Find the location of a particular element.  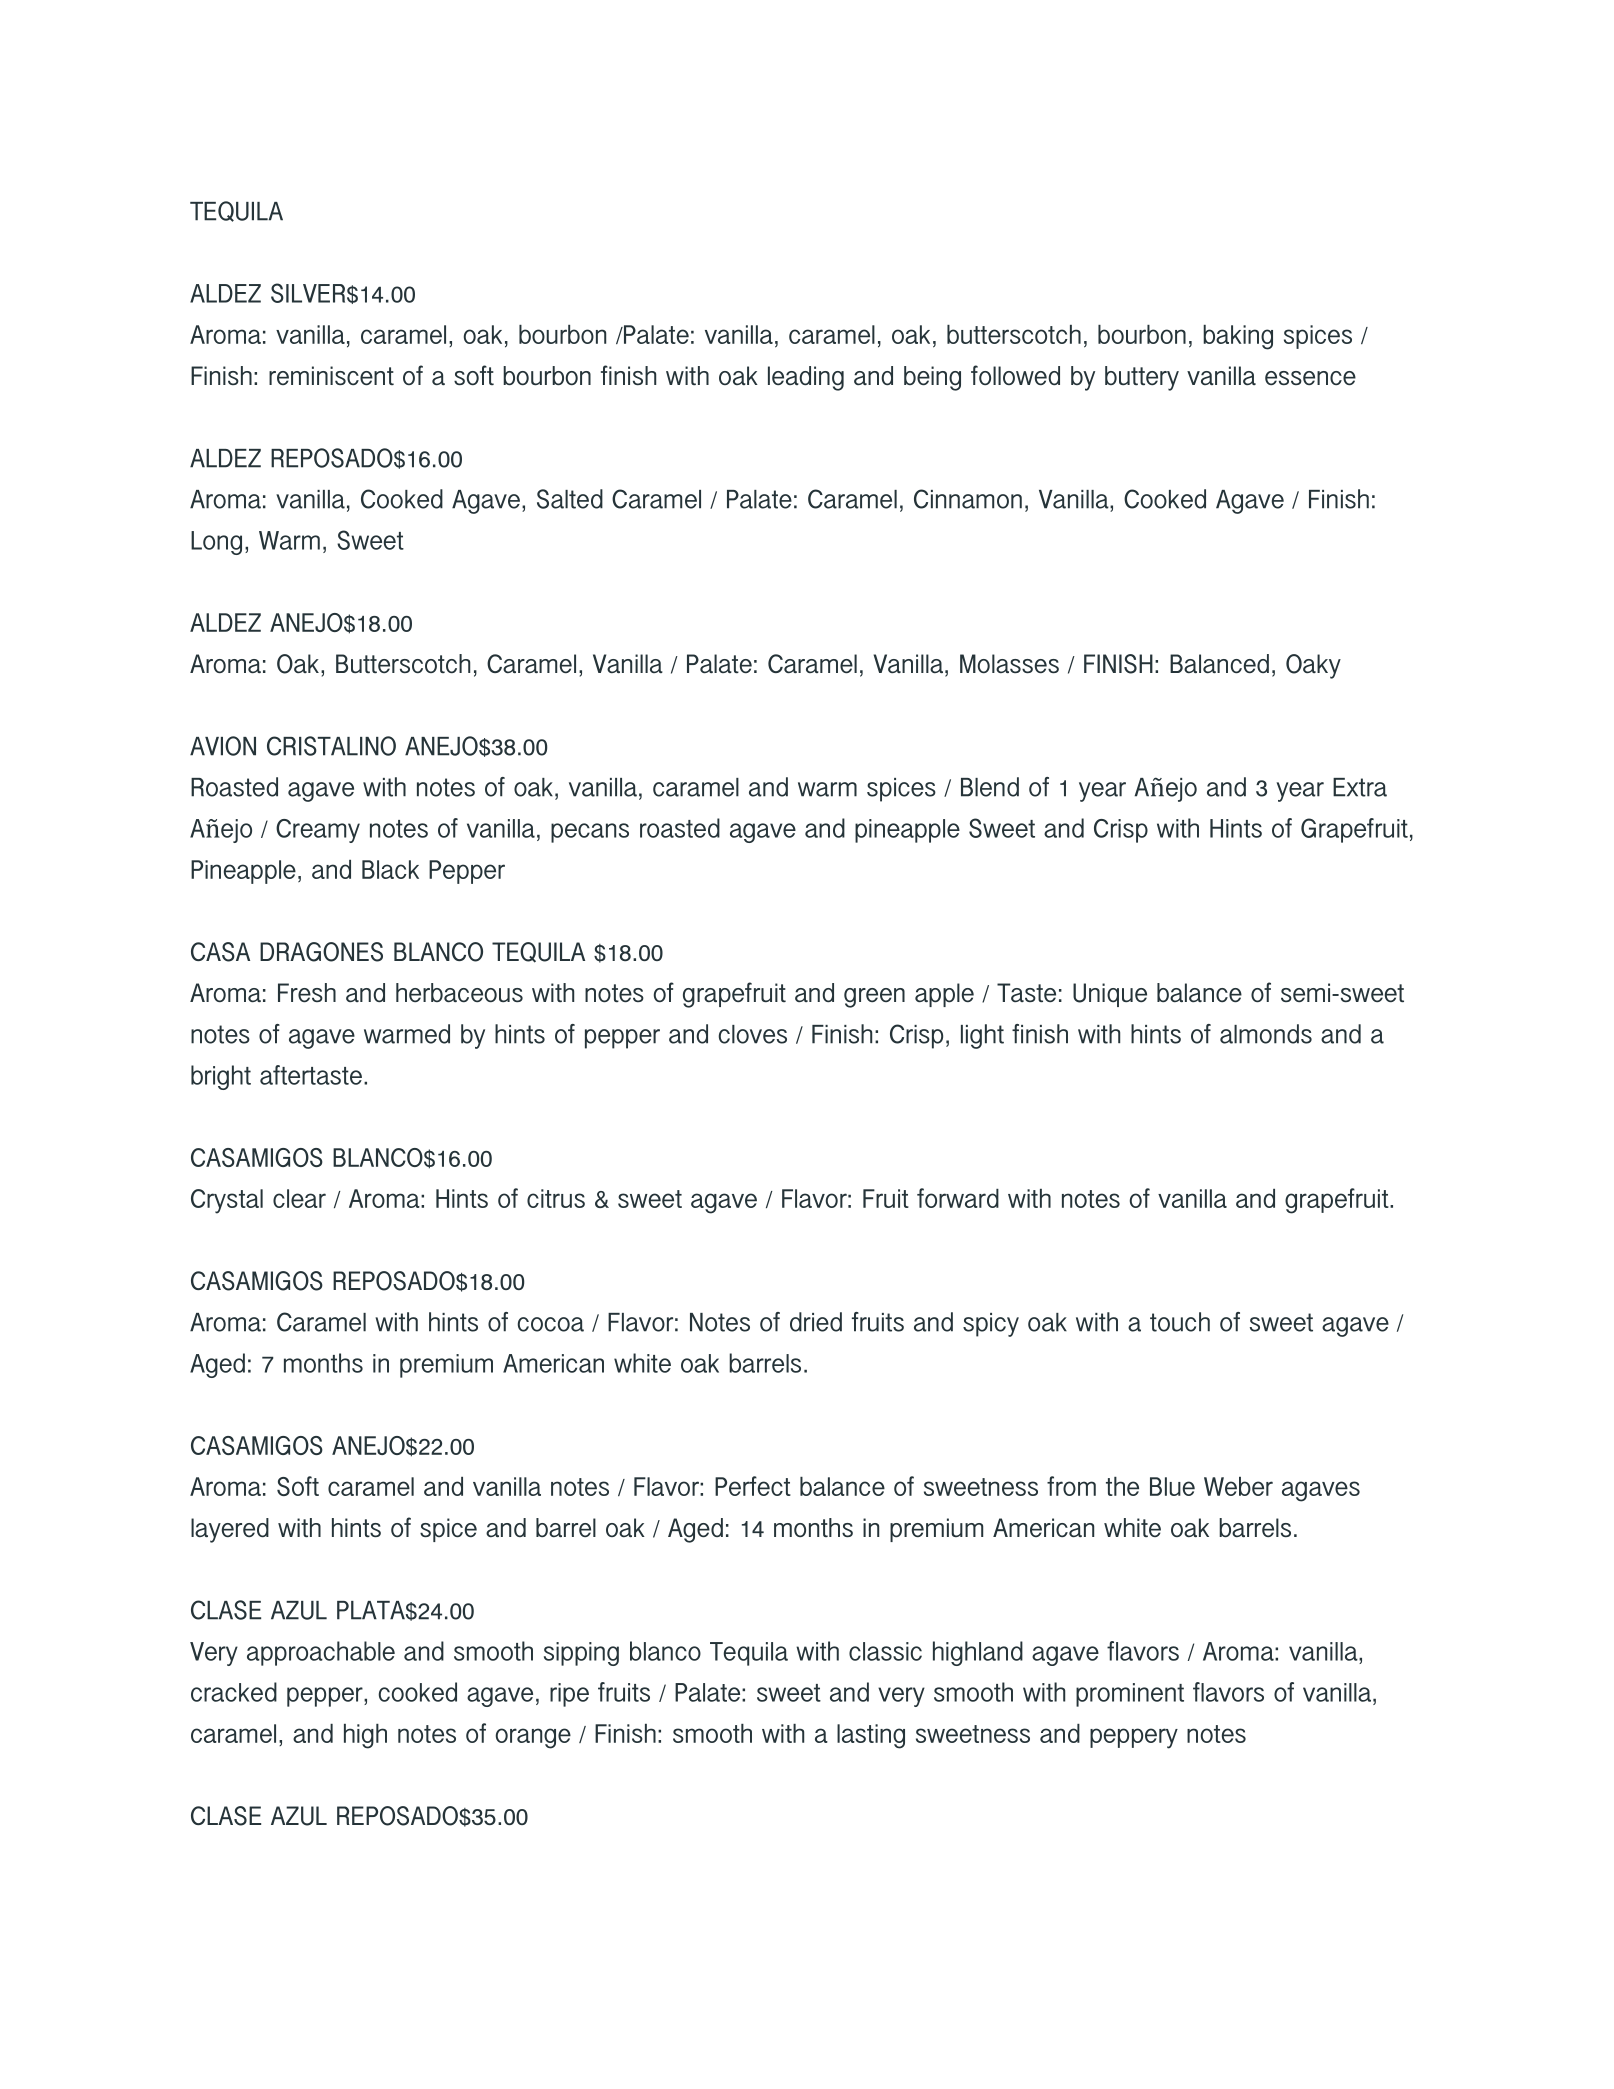

baking is located at coordinates (1238, 337).
